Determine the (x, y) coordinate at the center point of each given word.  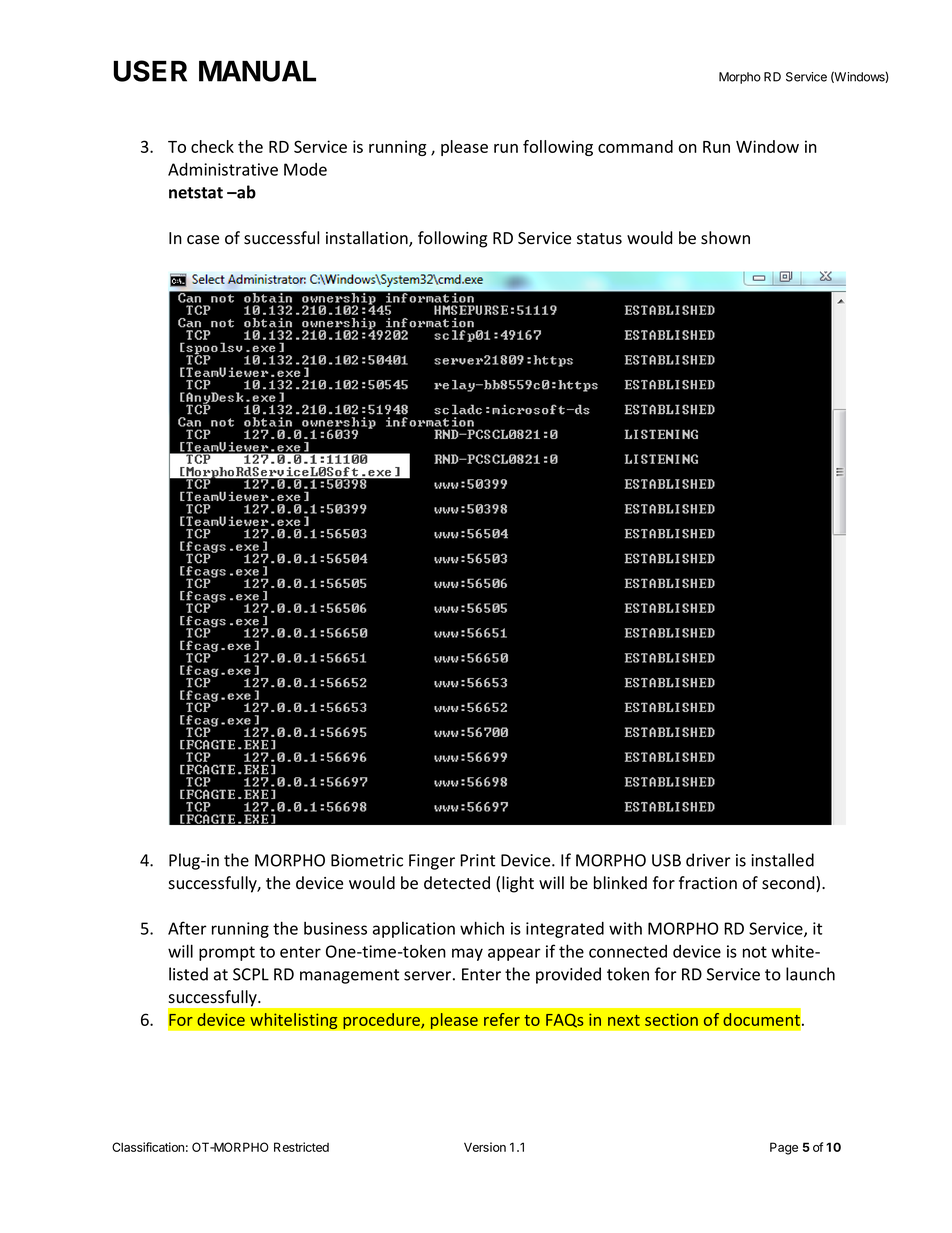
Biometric (367, 860)
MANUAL (257, 71)
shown (725, 237)
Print (477, 860)
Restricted (301, 1147)
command (635, 146)
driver (708, 860)
